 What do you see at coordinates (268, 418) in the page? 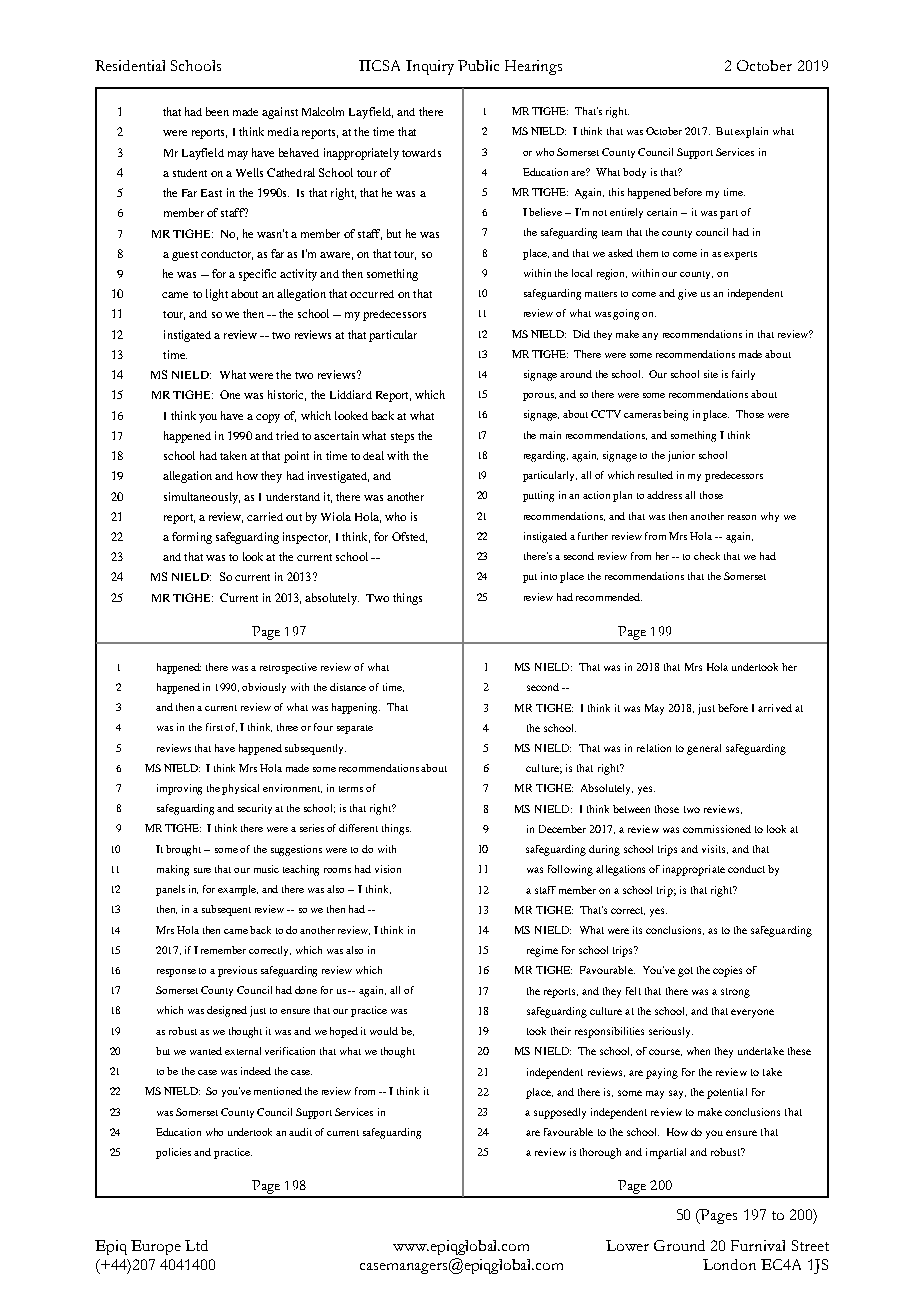
I see `copy` at bounding box center [268, 418].
